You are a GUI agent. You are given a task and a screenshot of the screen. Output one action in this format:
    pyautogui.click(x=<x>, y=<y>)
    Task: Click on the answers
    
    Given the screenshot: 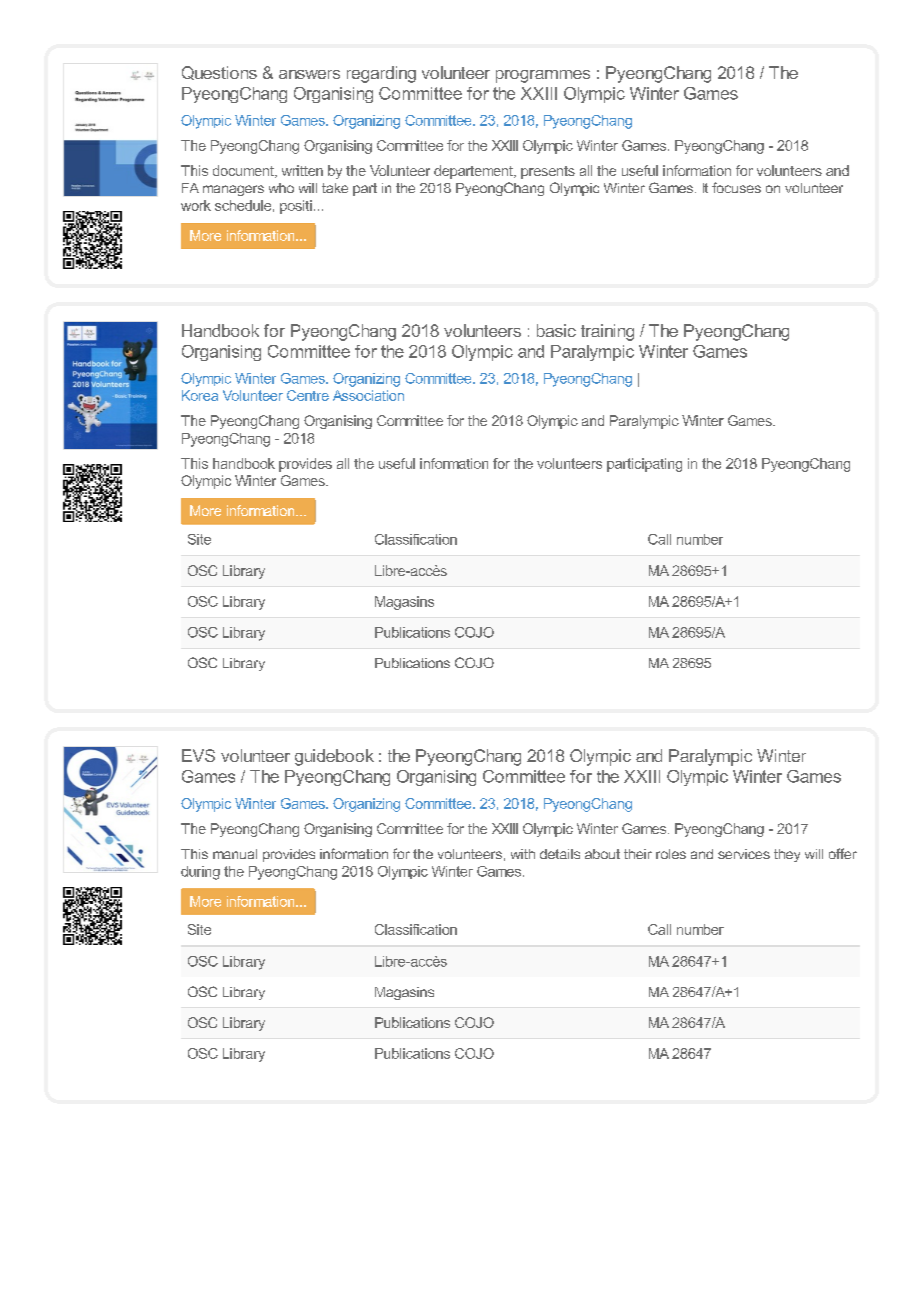 What is the action you would take?
    pyautogui.click(x=309, y=74)
